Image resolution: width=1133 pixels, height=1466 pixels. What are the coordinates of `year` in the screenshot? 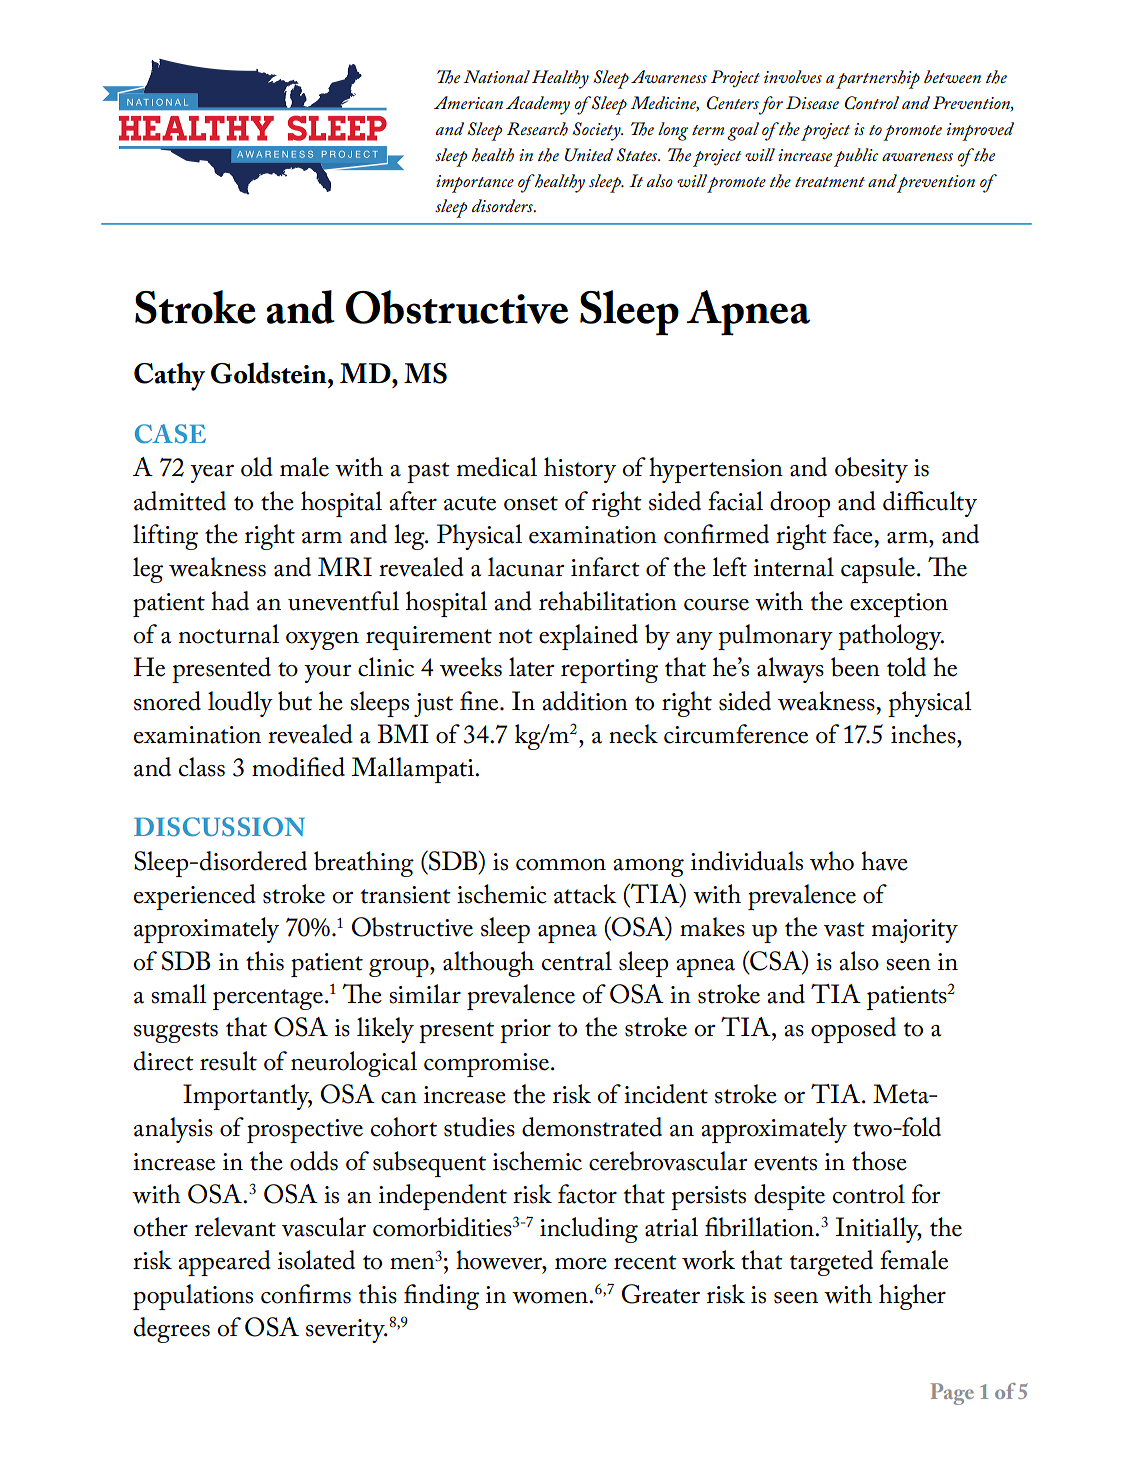 It's located at (212, 474).
